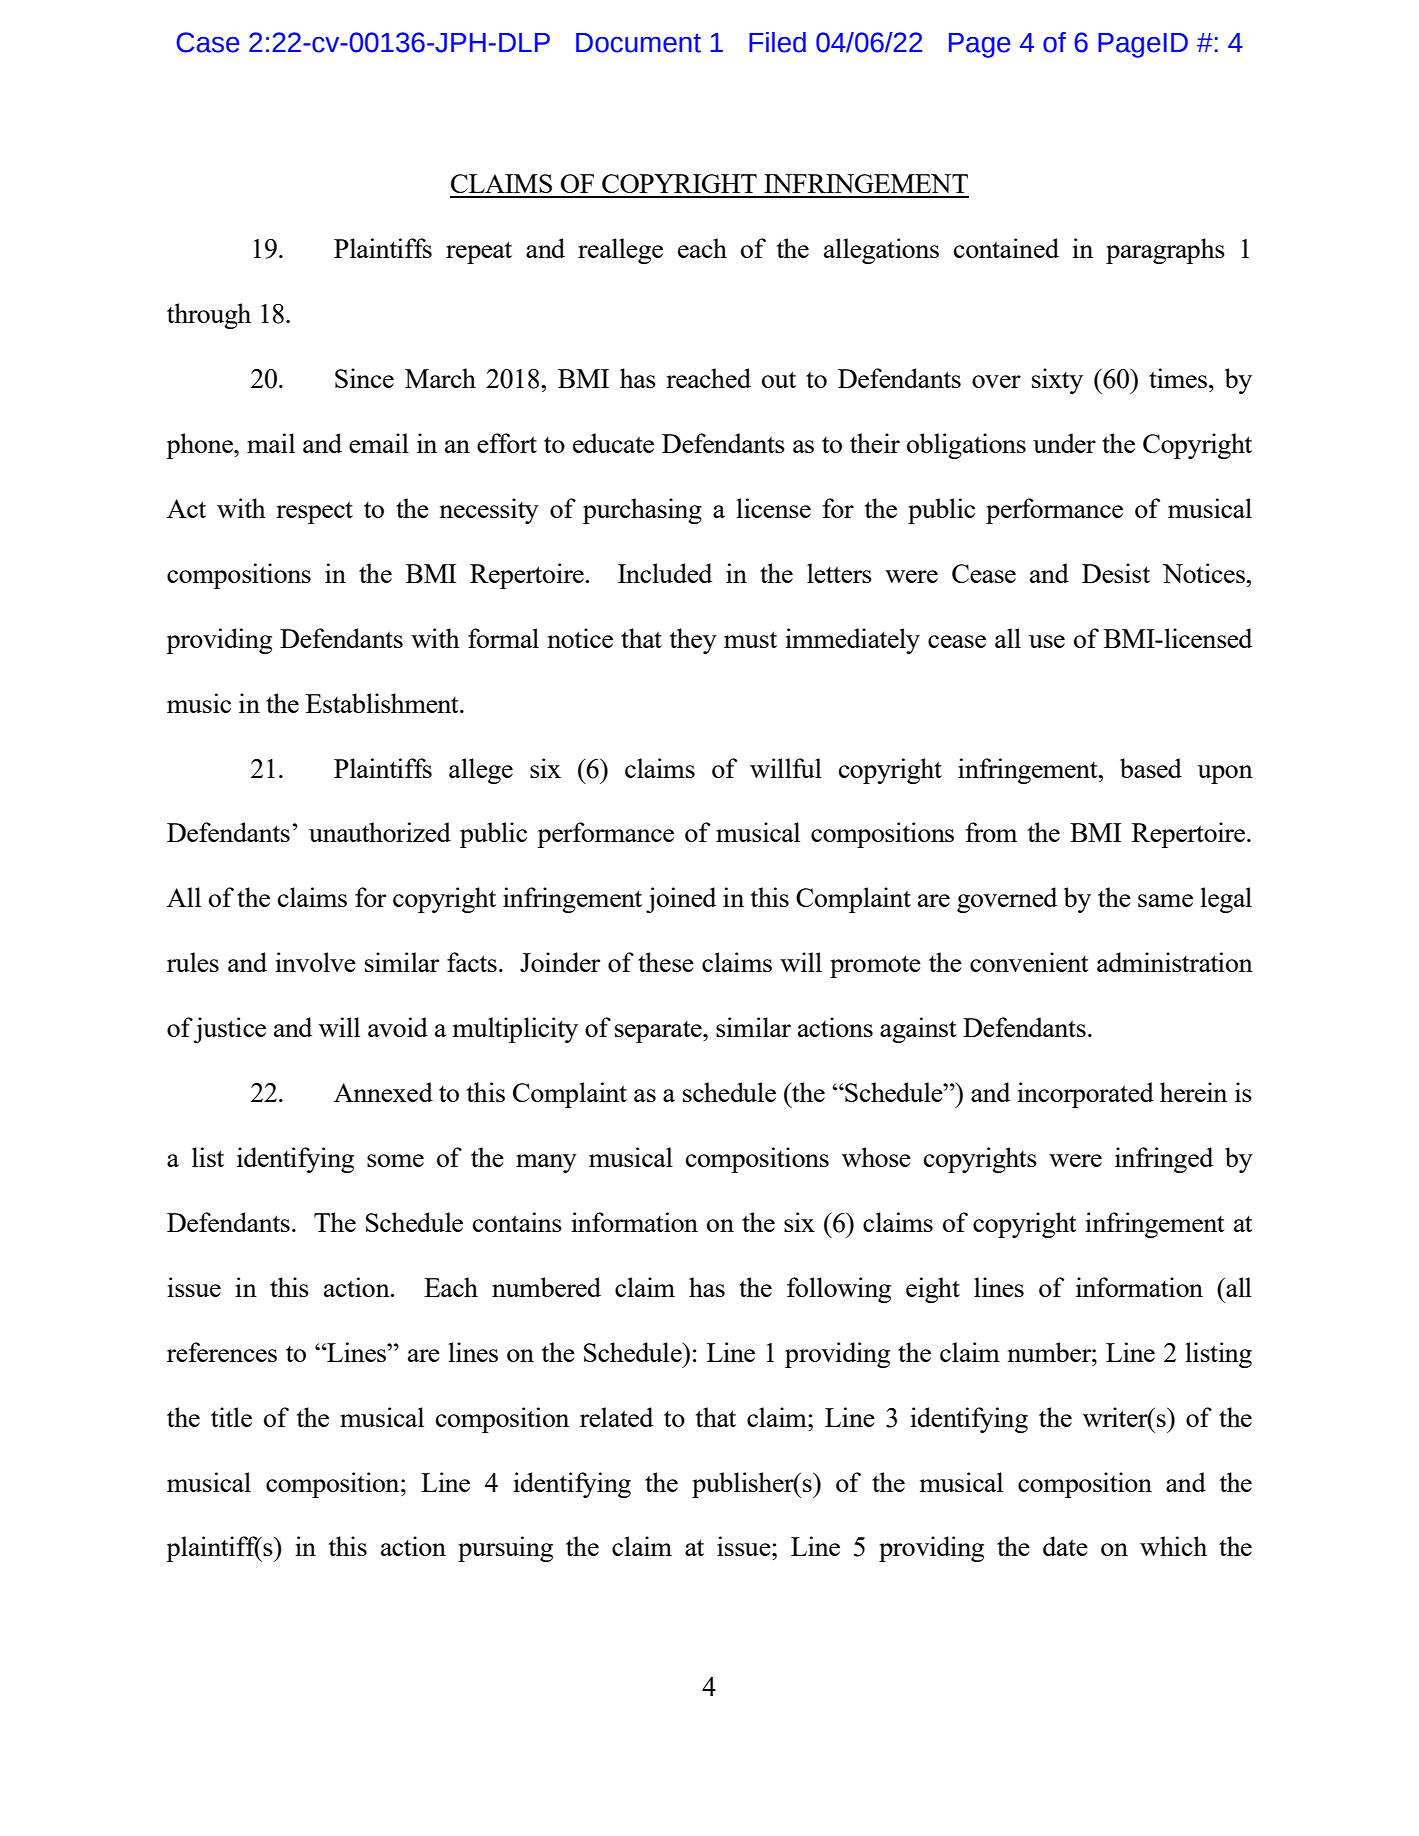  Describe the element at coordinates (777, 42) in the image. I see `Filed` at that location.
